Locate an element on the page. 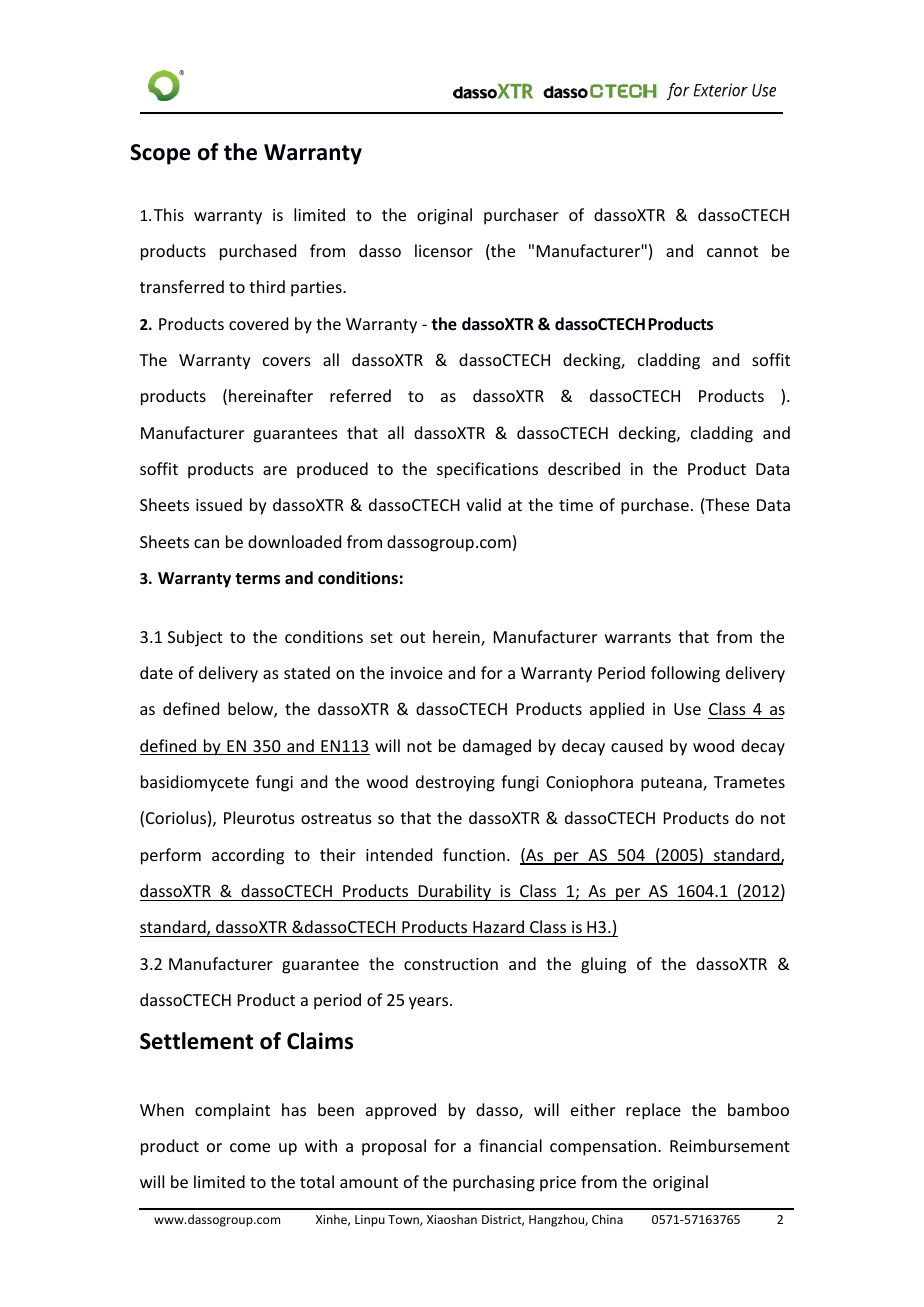  described is located at coordinates (584, 468).
